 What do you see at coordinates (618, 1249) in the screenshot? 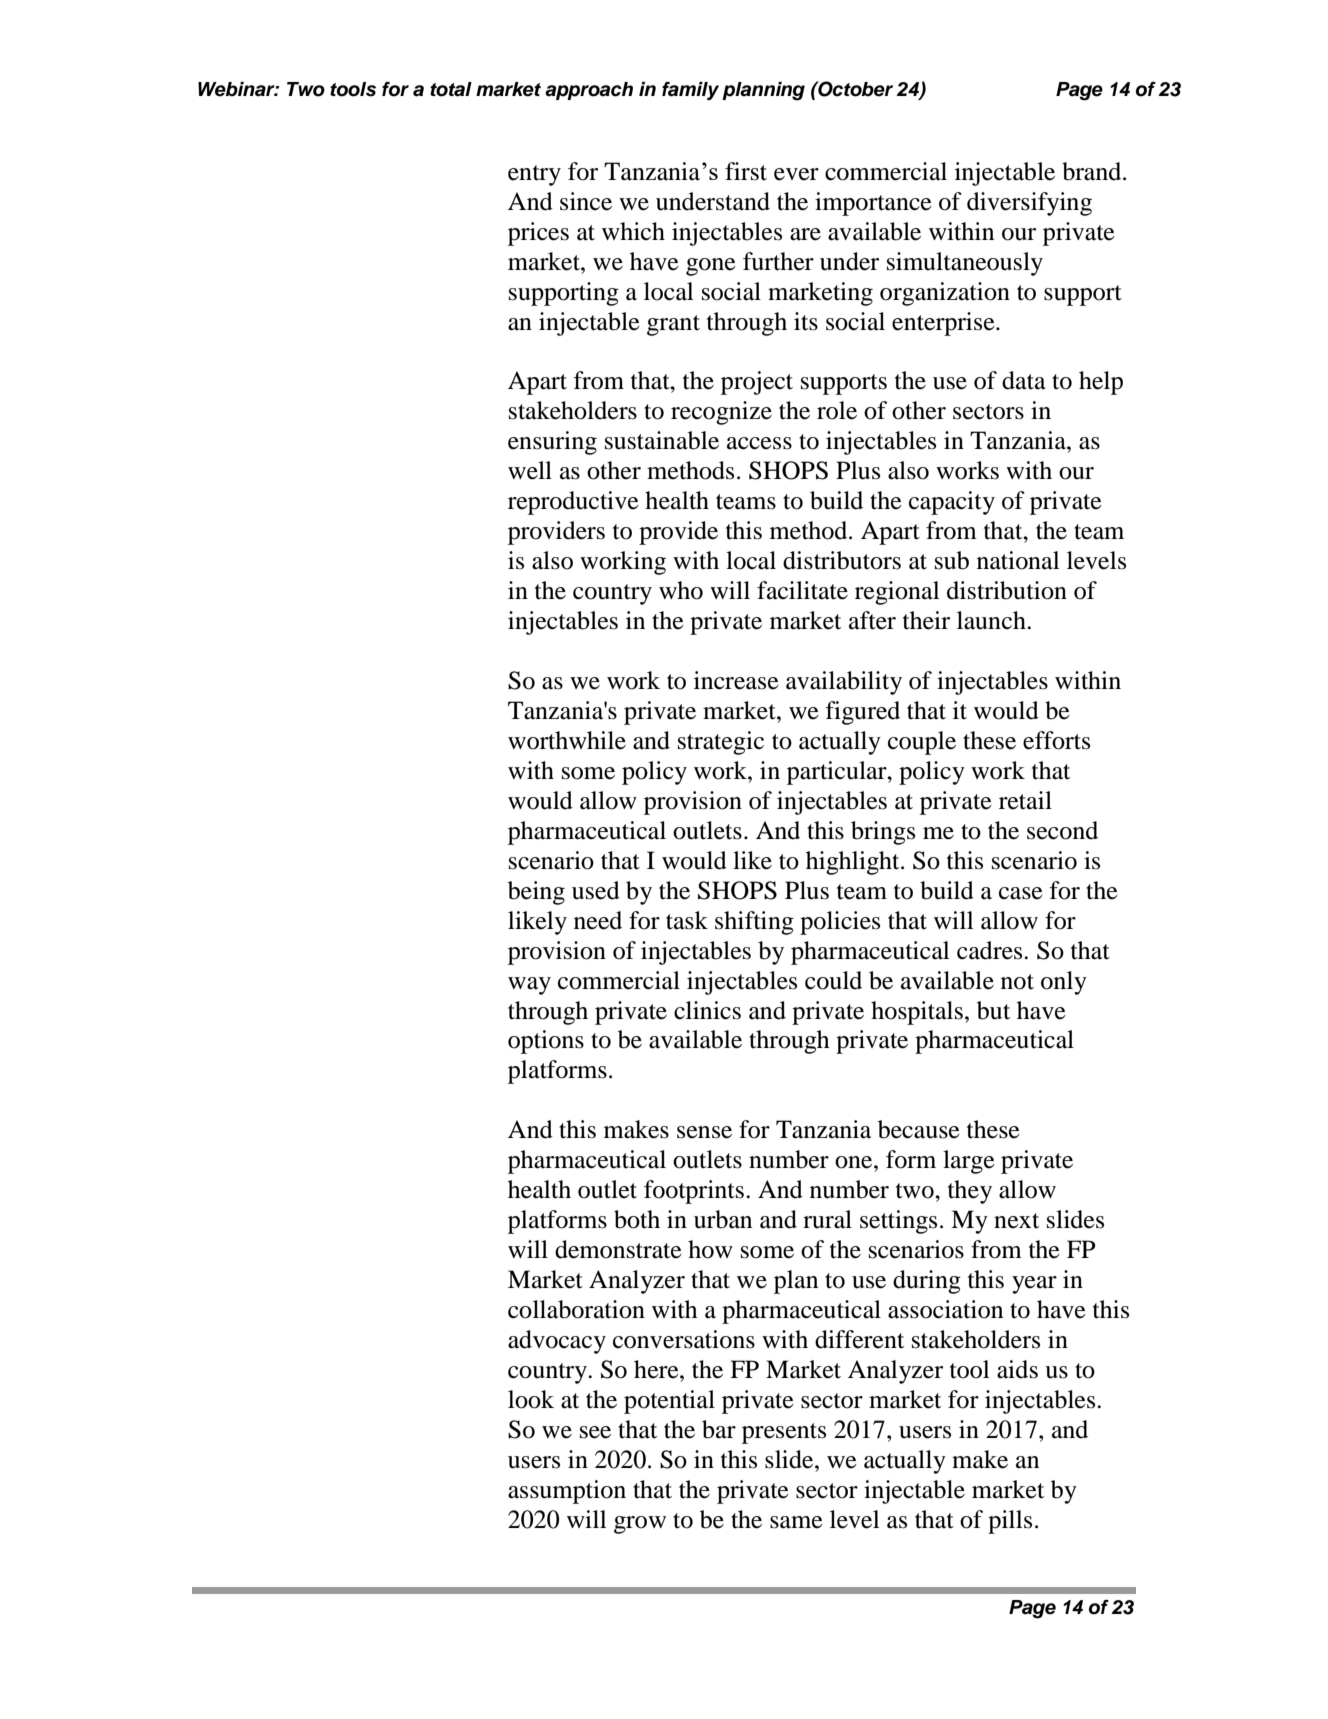
I see `demonstrate` at bounding box center [618, 1249].
